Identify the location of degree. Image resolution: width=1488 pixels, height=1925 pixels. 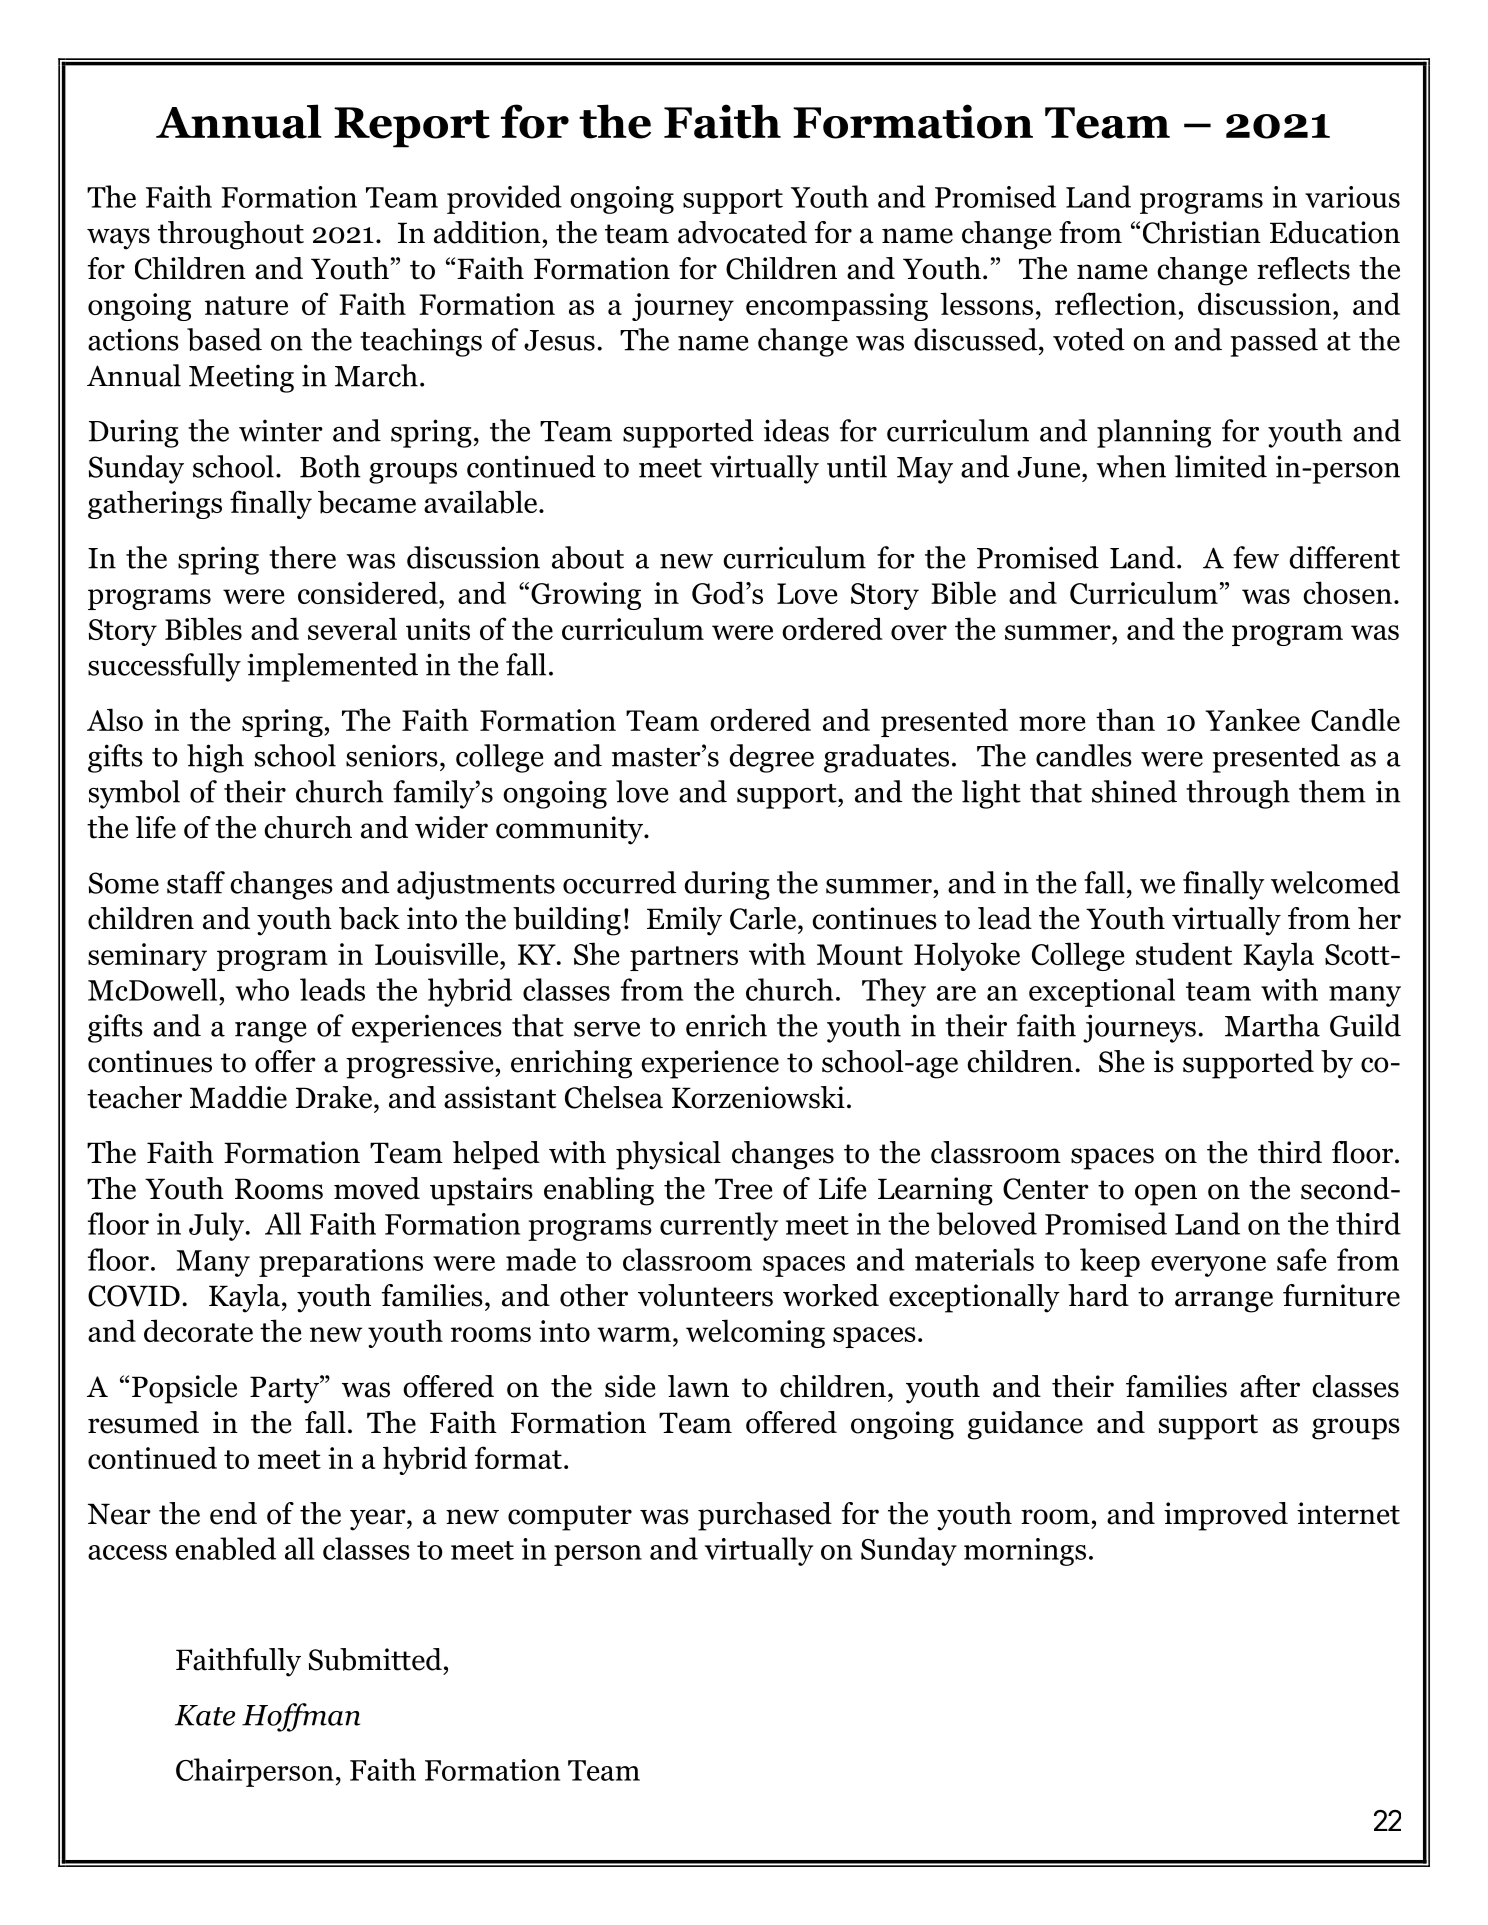
(771, 758).
